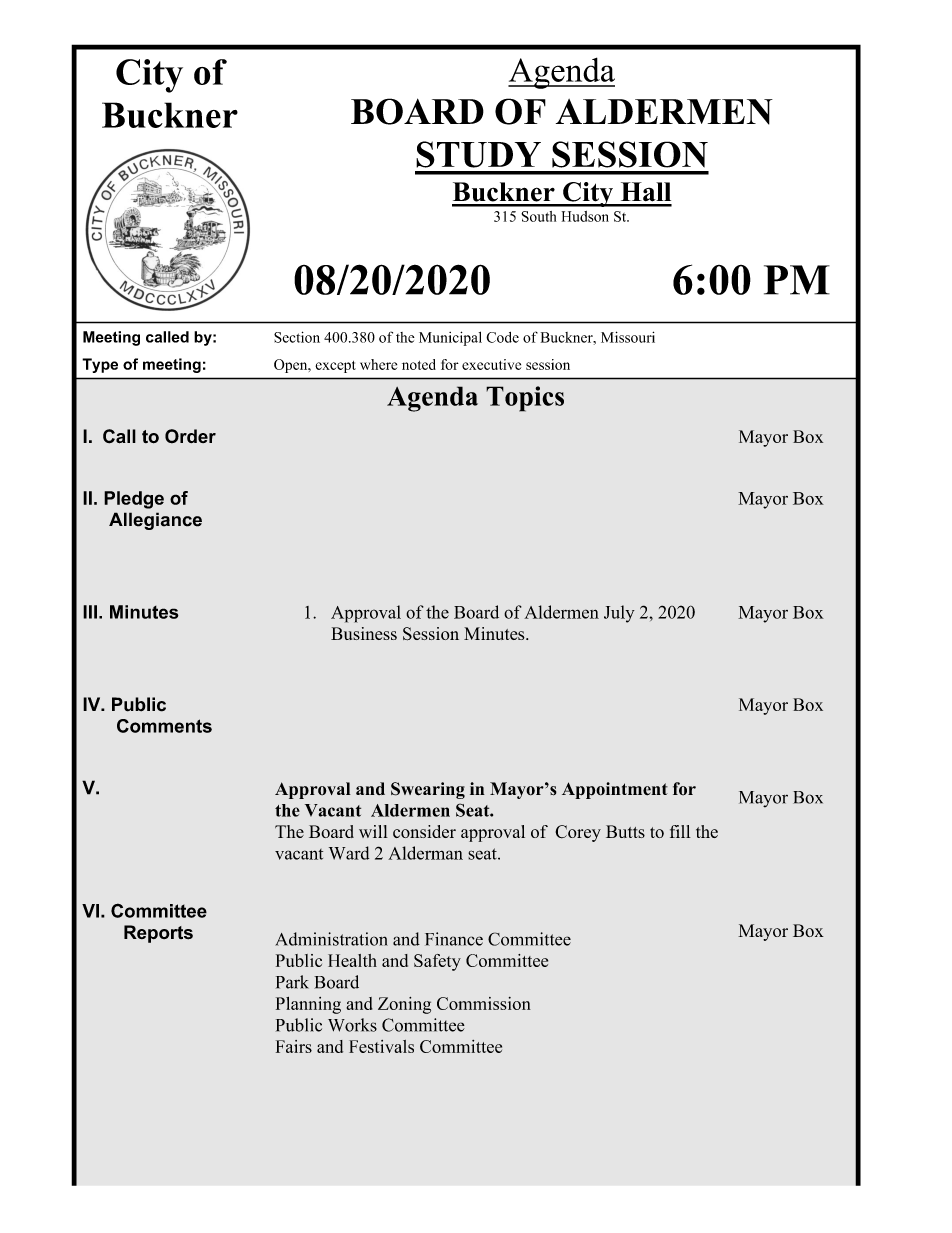 This image has width=952, height=1233. Describe the element at coordinates (404, 1005) in the image. I see `Zoning` at that location.
